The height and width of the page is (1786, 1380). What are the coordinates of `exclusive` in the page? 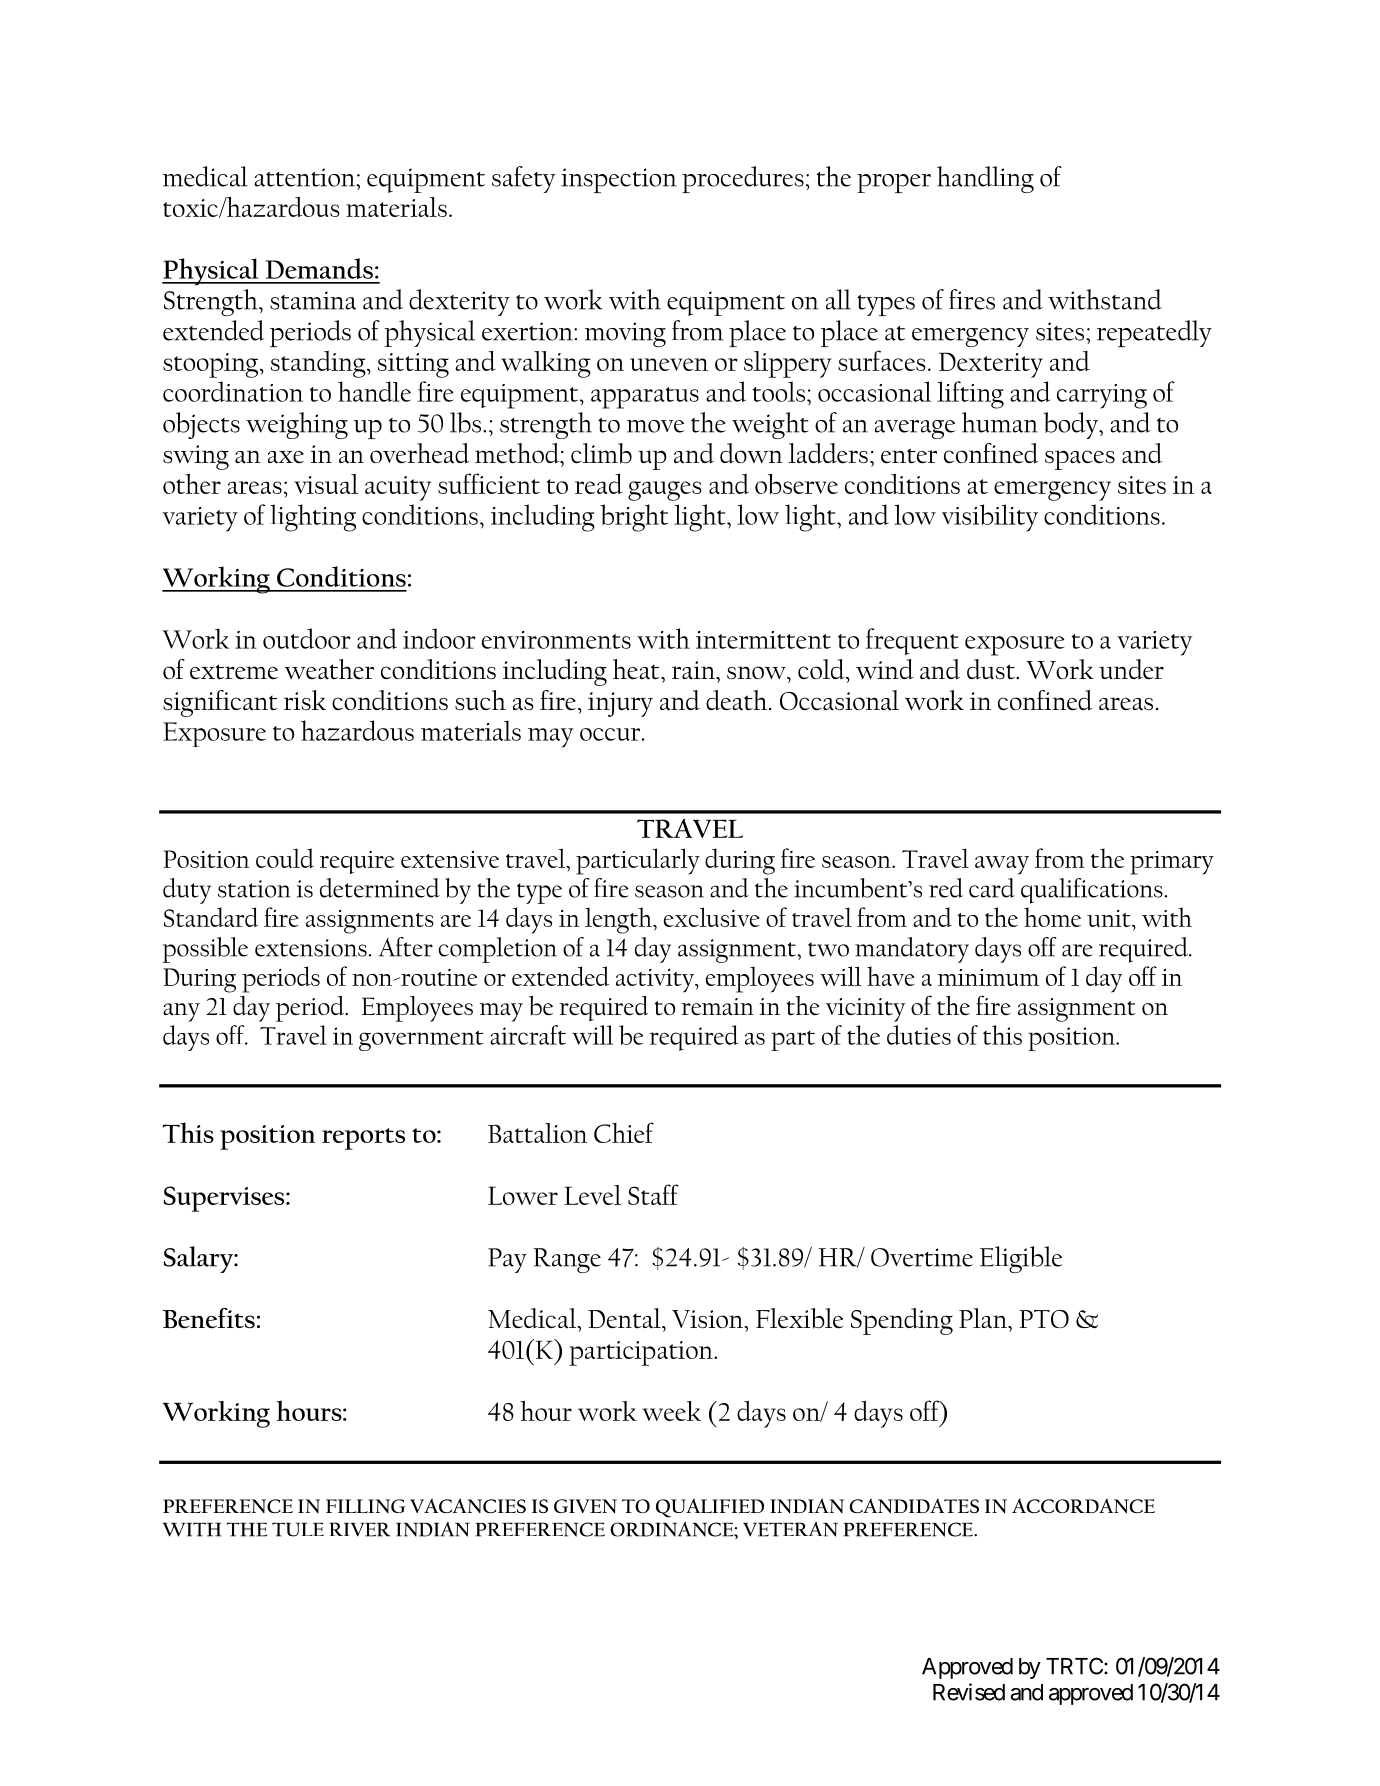 It's located at (712, 917).
